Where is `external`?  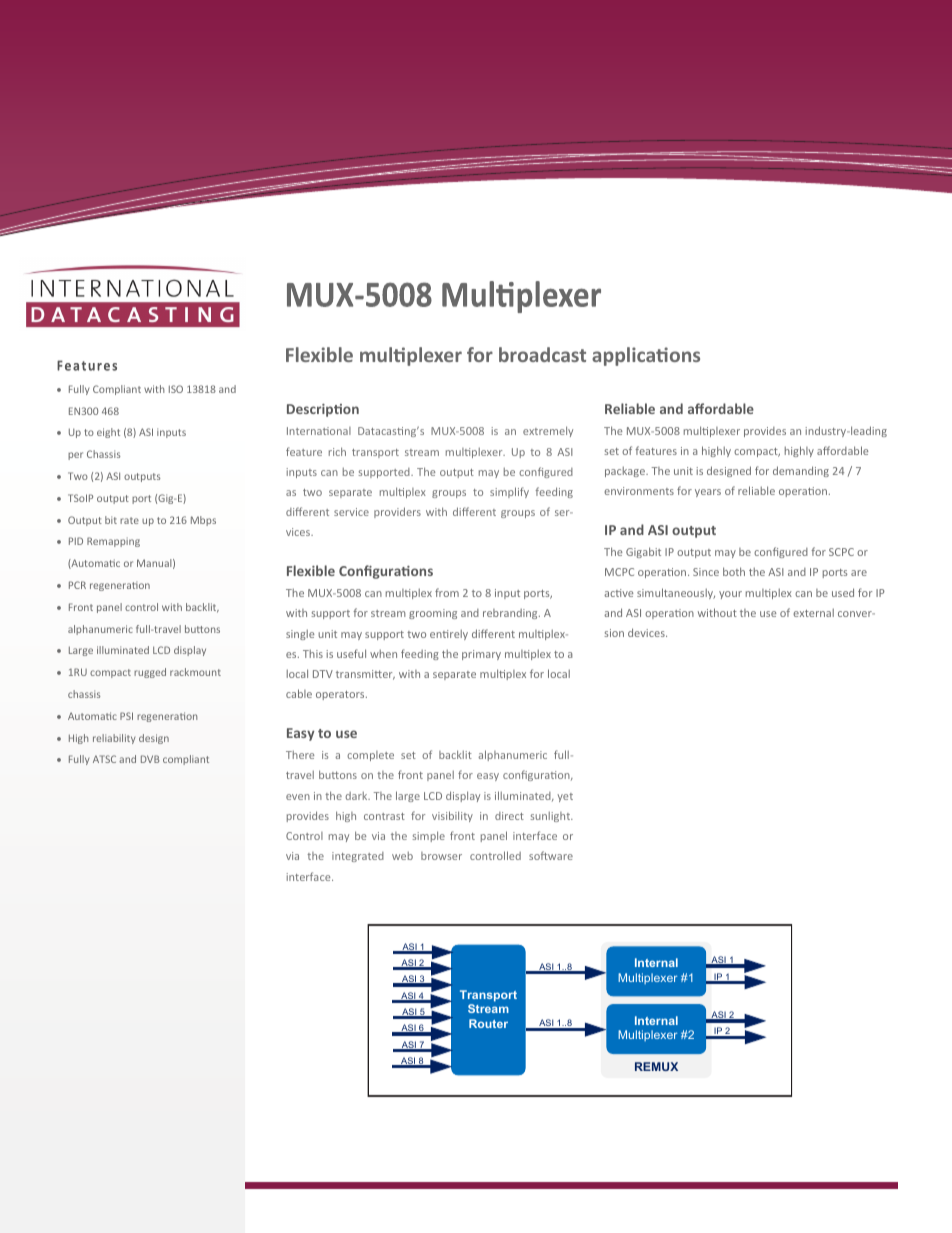
external is located at coordinates (813, 612).
